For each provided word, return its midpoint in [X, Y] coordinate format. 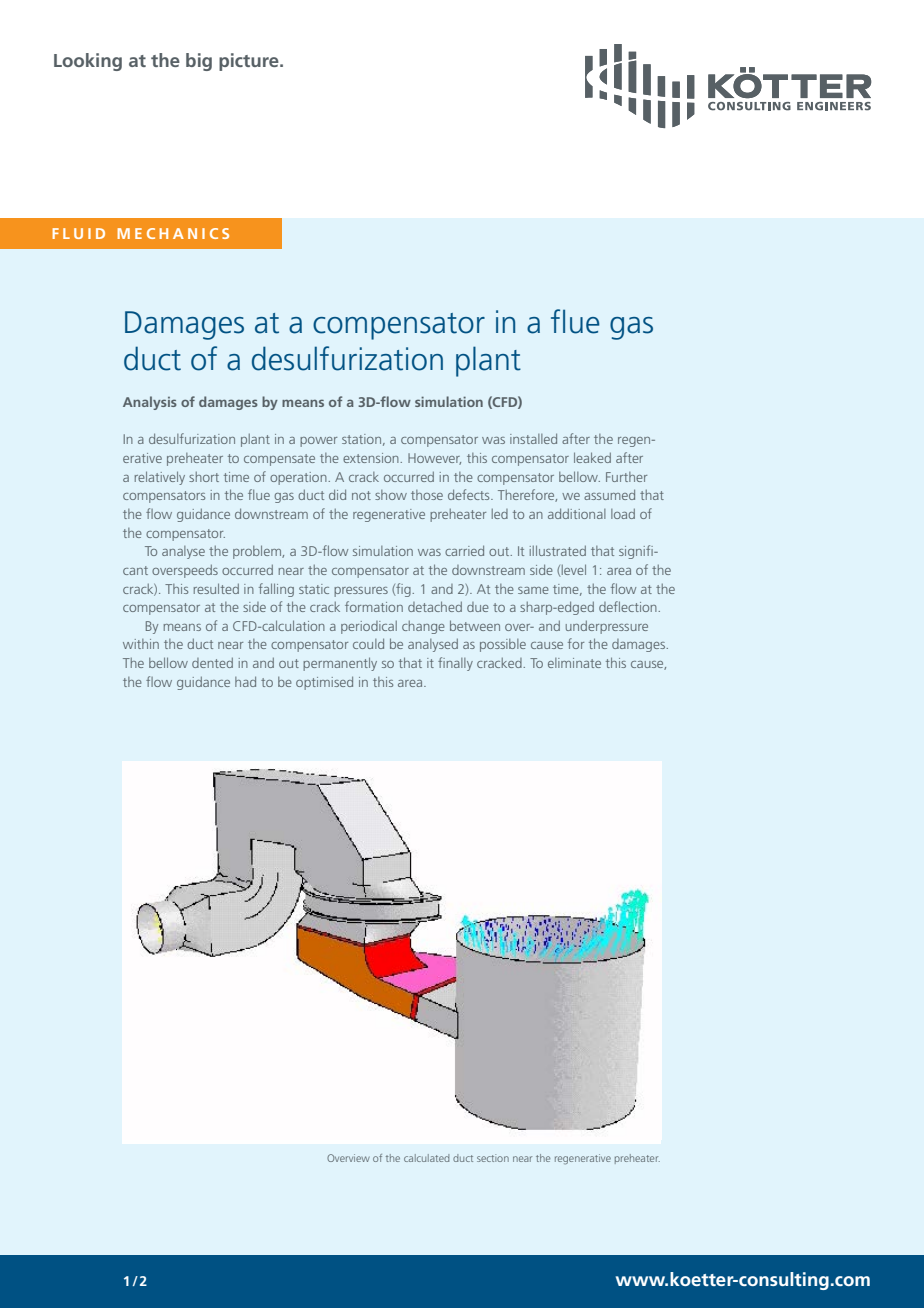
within [141, 644]
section [493, 1158]
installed [533, 438]
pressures [361, 592]
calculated [426, 1158]
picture [250, 62]
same [533, 590]
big [199, 62]
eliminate [574, 663]
